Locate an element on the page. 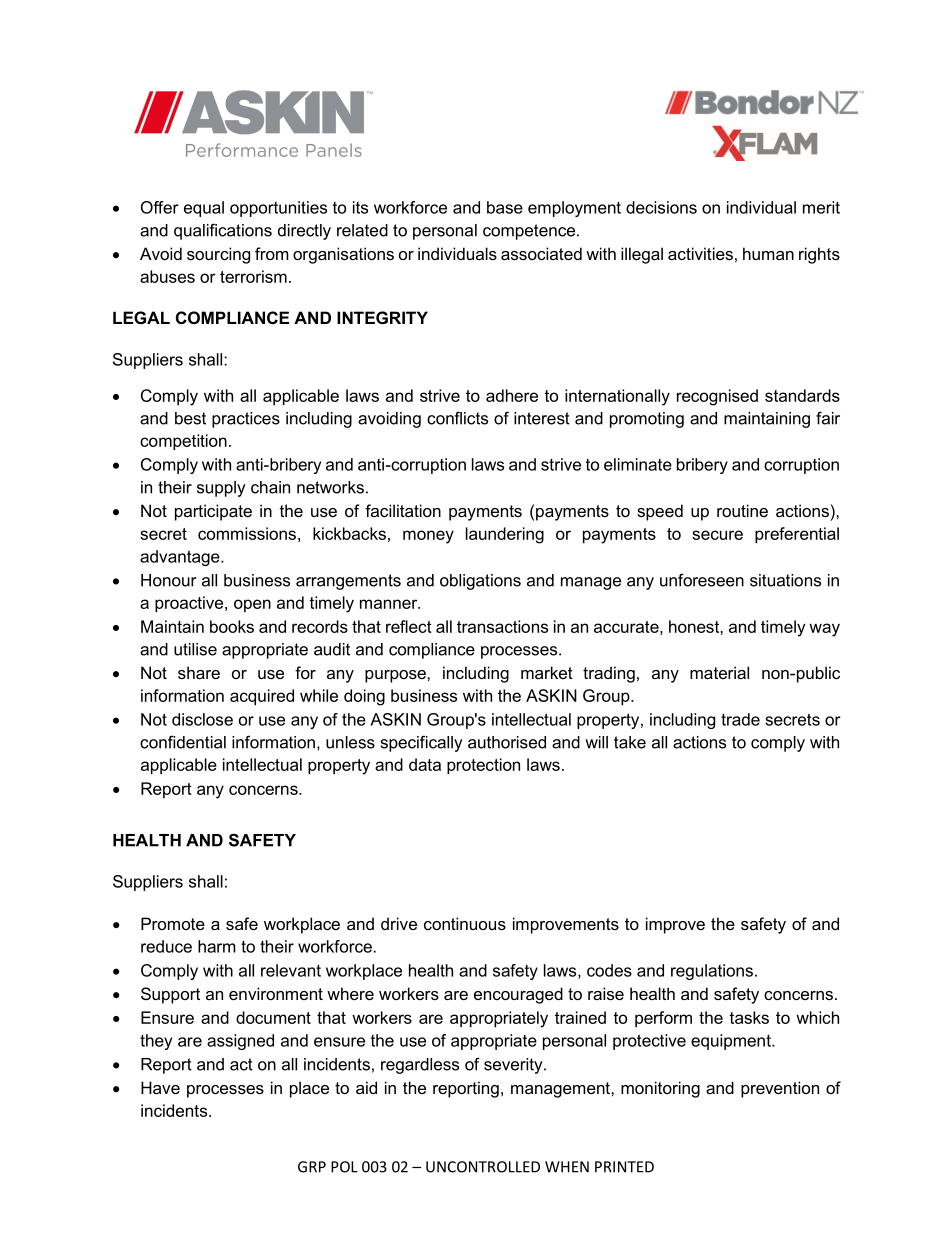 This document has width=952, height=1233. UNCONTROLLED is located at coordinates (483, 1167).
